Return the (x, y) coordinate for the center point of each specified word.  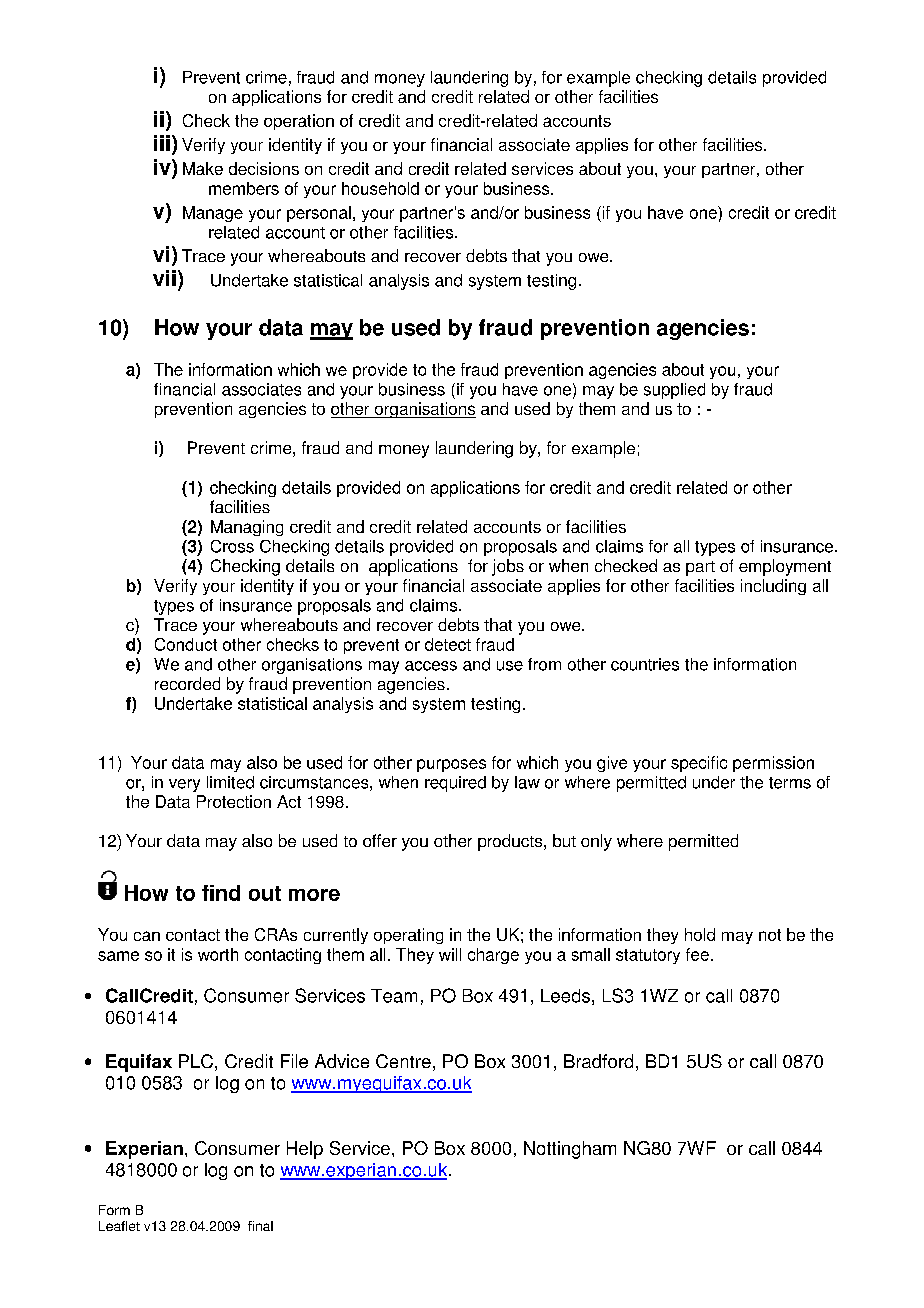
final (260, 1226)
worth (218, 954)
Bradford (598, 1061)
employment (785, 567)
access (431, 666)
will (450, 954)
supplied (674, 391)
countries (645, 664)
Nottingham (570, 1150)
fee (697, 954)
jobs (508, 567)
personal (319, 214)
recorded (187, 683)
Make (203, 168)
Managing (247, 528)
